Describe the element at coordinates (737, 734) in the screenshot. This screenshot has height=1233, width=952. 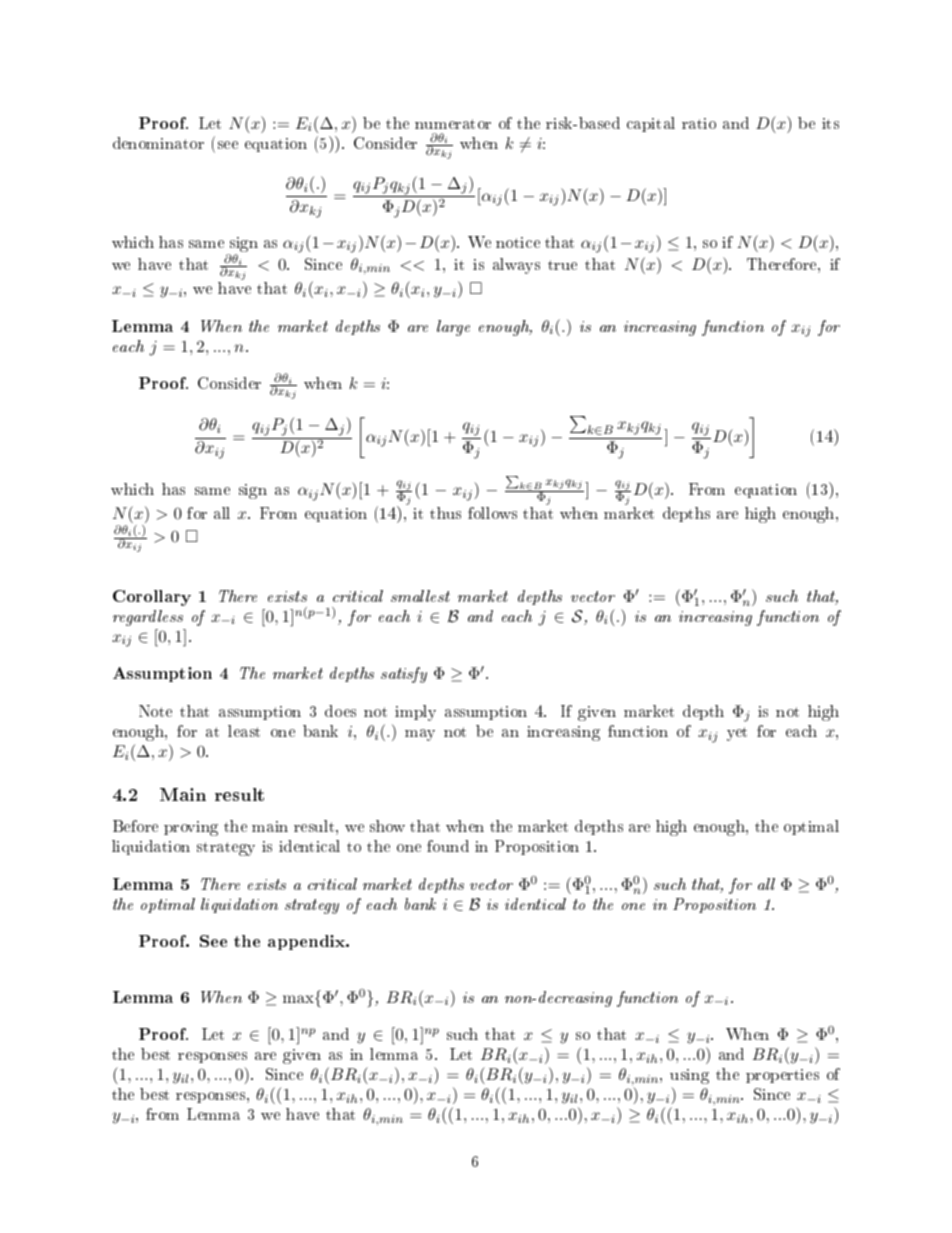
I see `yet` at that location.
